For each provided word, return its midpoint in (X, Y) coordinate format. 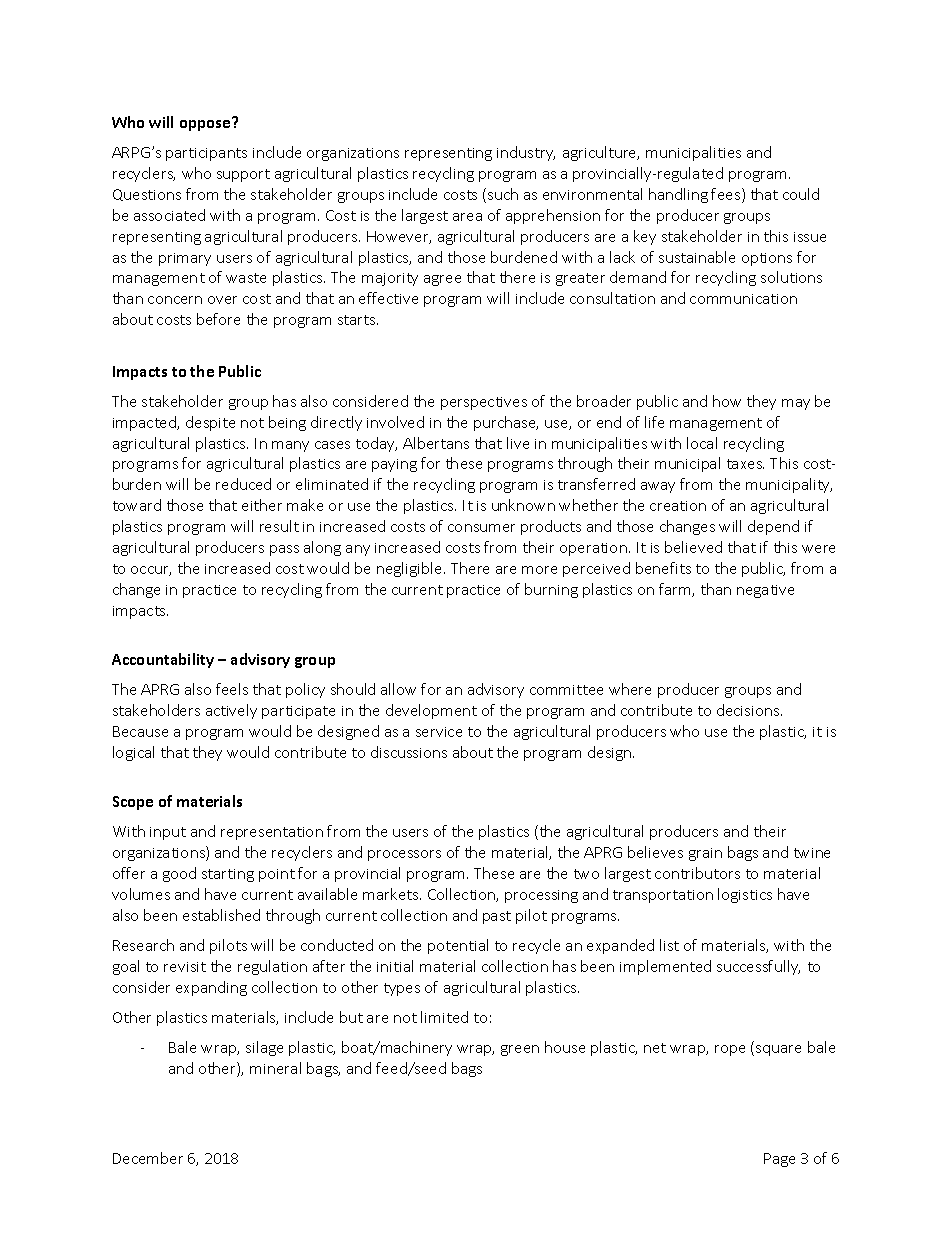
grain (705, 854)
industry (526, 153)
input (168, 833)
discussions (409, 752)
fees (727, 195)
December (148, 1158)
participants (206, 154)
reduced (243, 484)
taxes (745, 464)
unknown (523, 505)
